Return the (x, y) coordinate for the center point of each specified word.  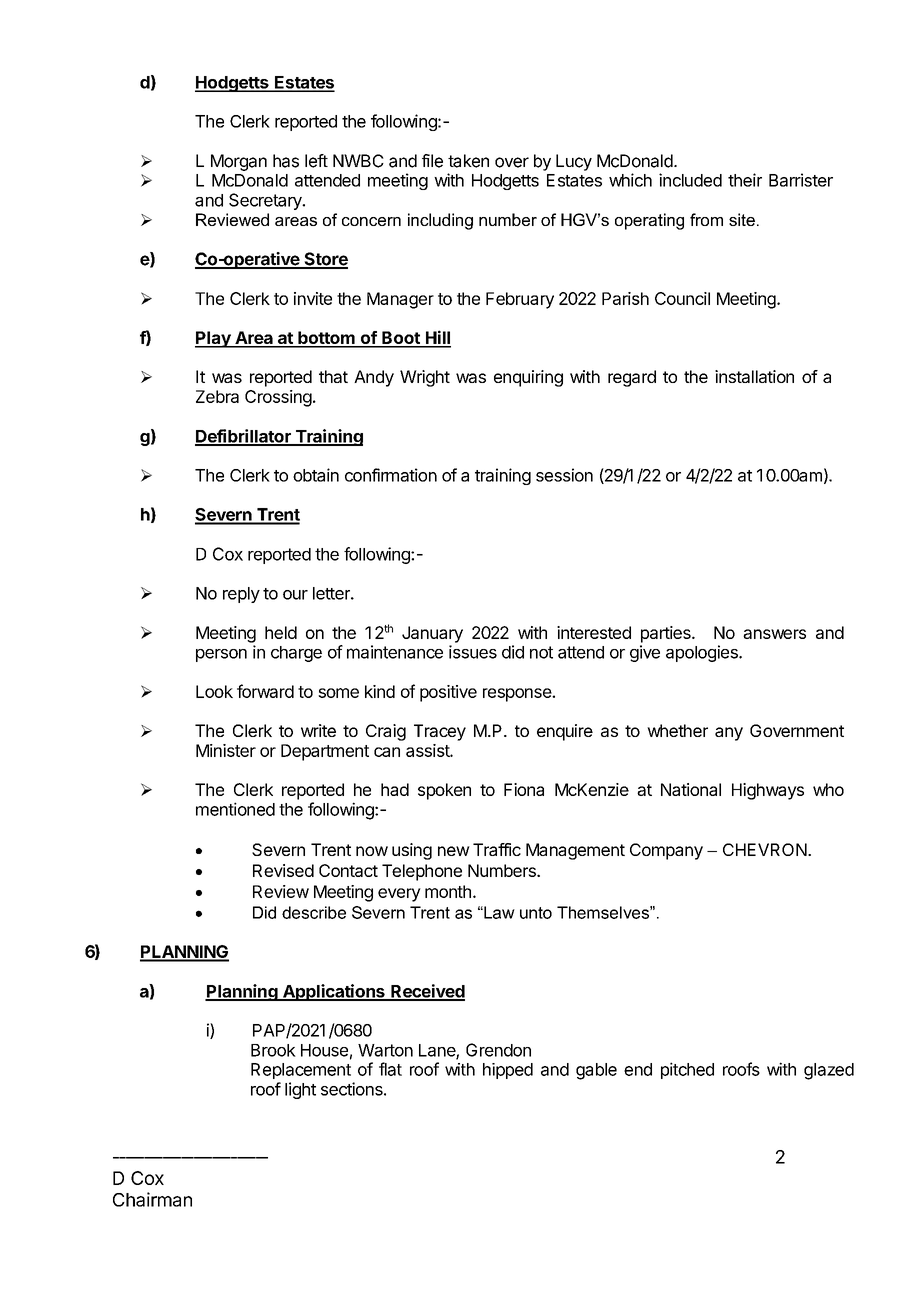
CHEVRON (766, 849)
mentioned (235, 809)
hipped (508, 1071)
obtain (316, 475)
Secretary (266, 201)
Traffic (497, 849)
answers (774, 634)
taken (468, 161)
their (745, 180)
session (564, 475)
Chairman (152, 1199)
